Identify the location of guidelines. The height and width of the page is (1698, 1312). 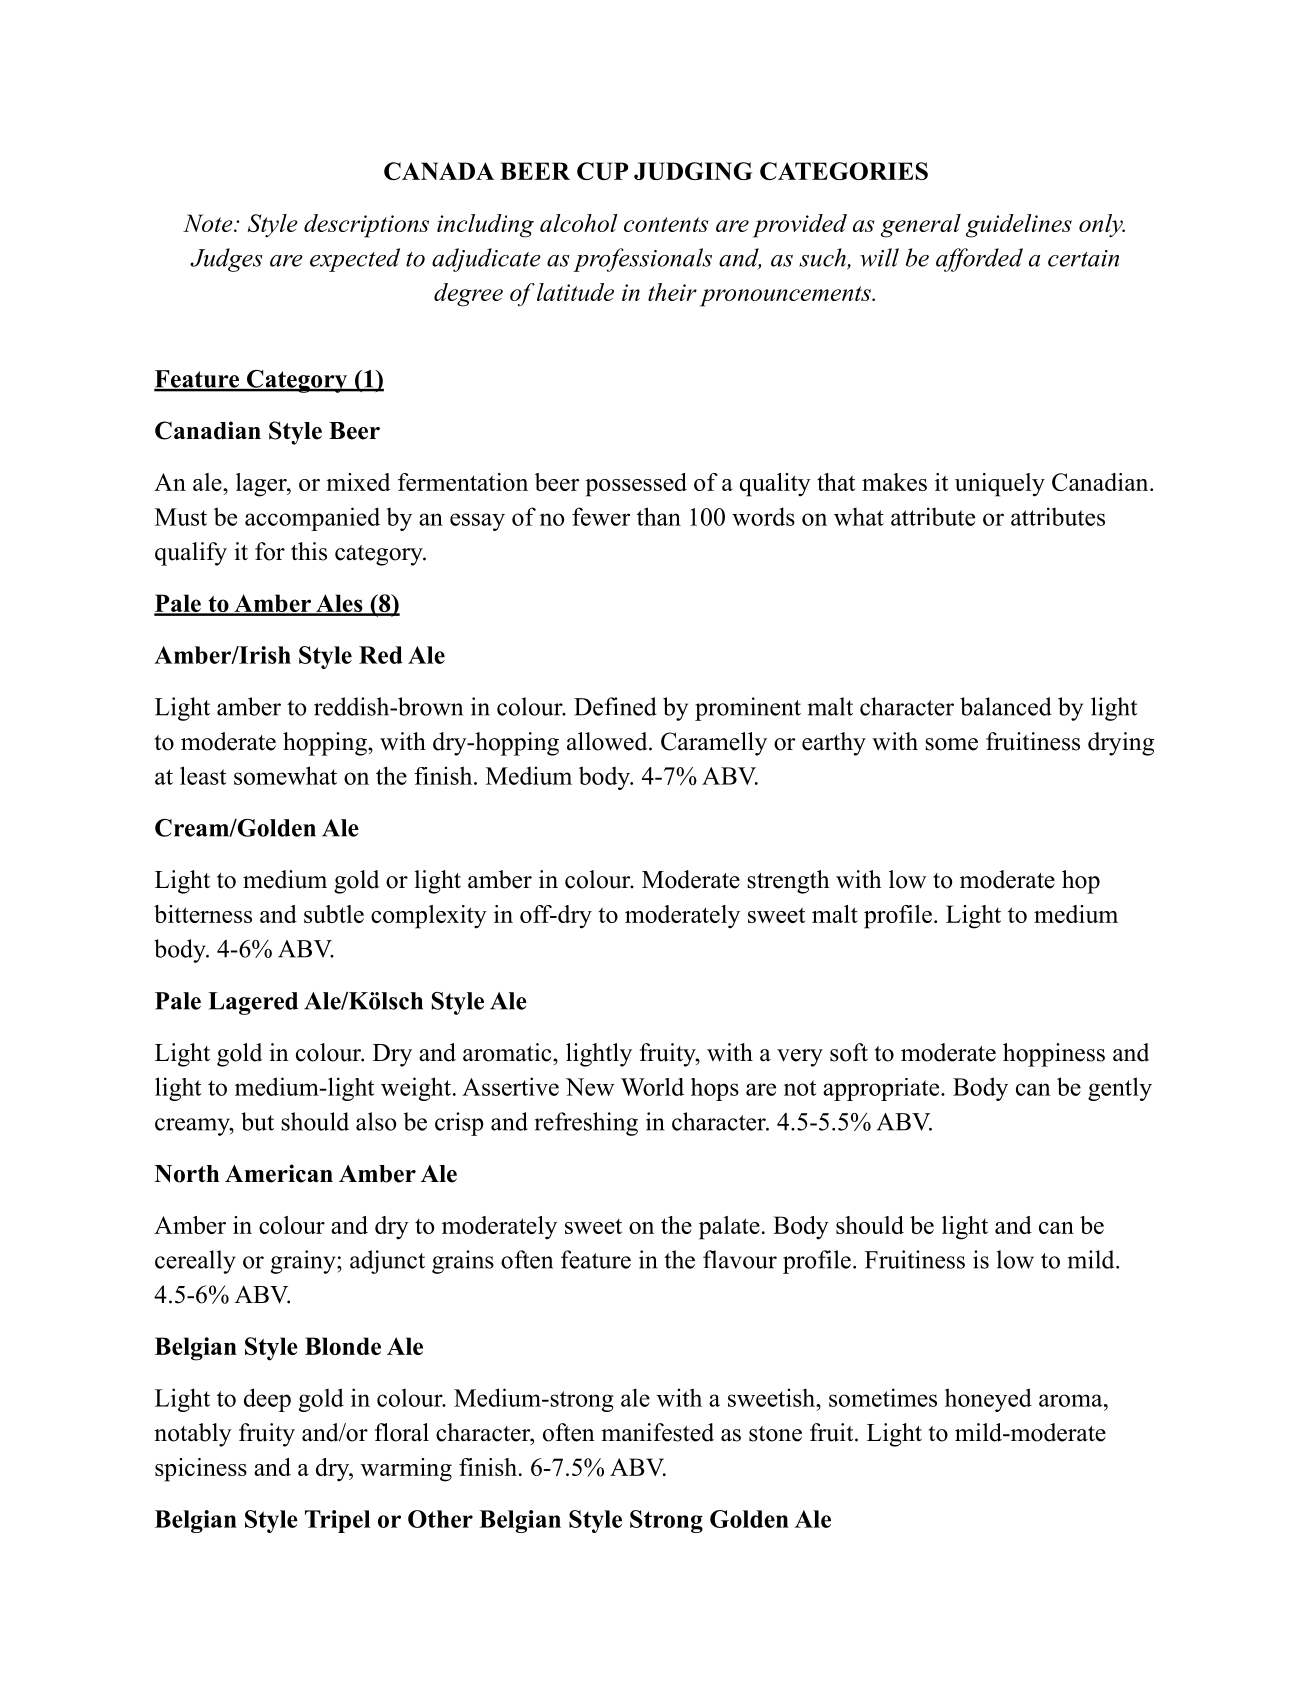
(1019, 226).
